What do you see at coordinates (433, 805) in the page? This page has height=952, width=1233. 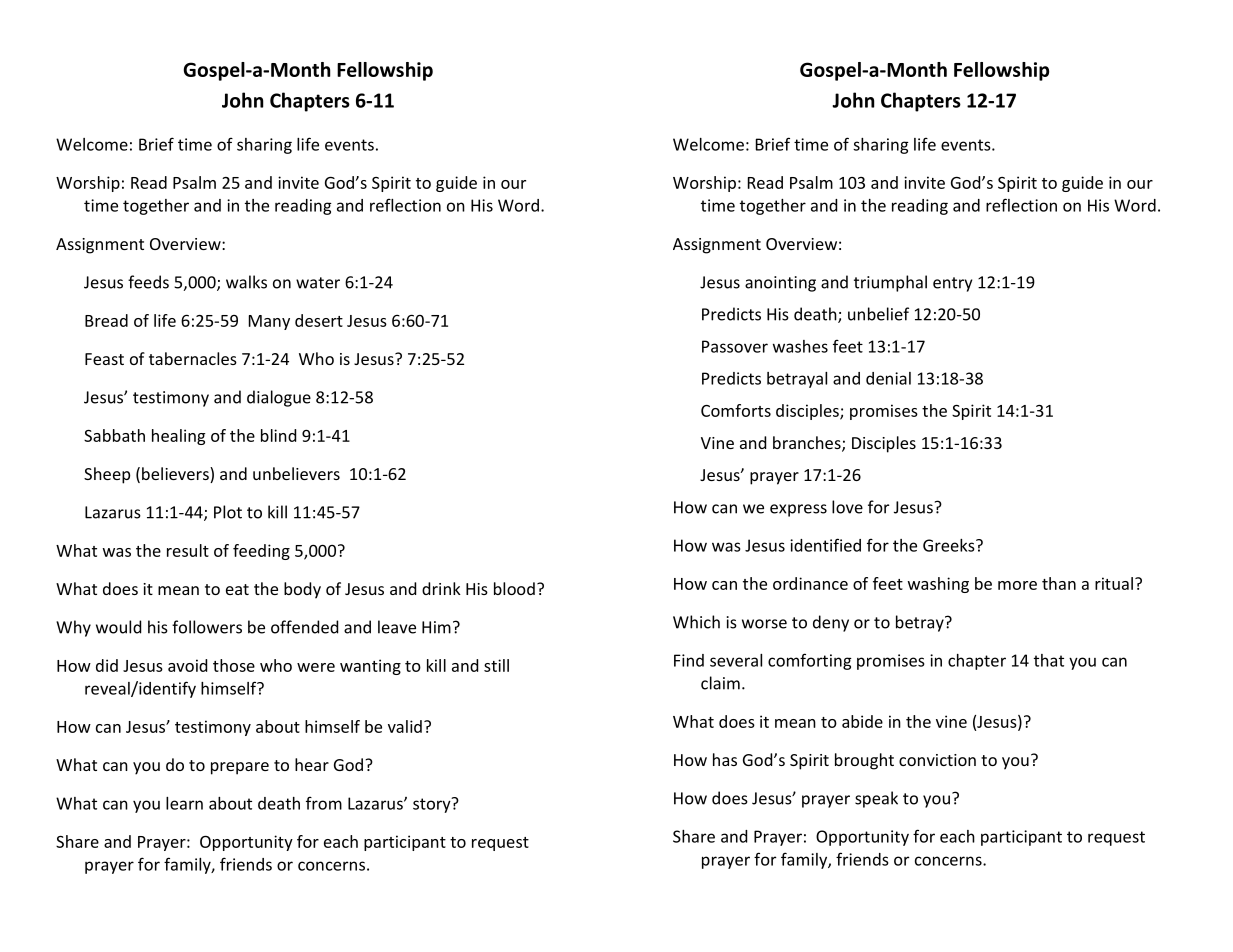 I see `story` at bounding box center [433, 805].
